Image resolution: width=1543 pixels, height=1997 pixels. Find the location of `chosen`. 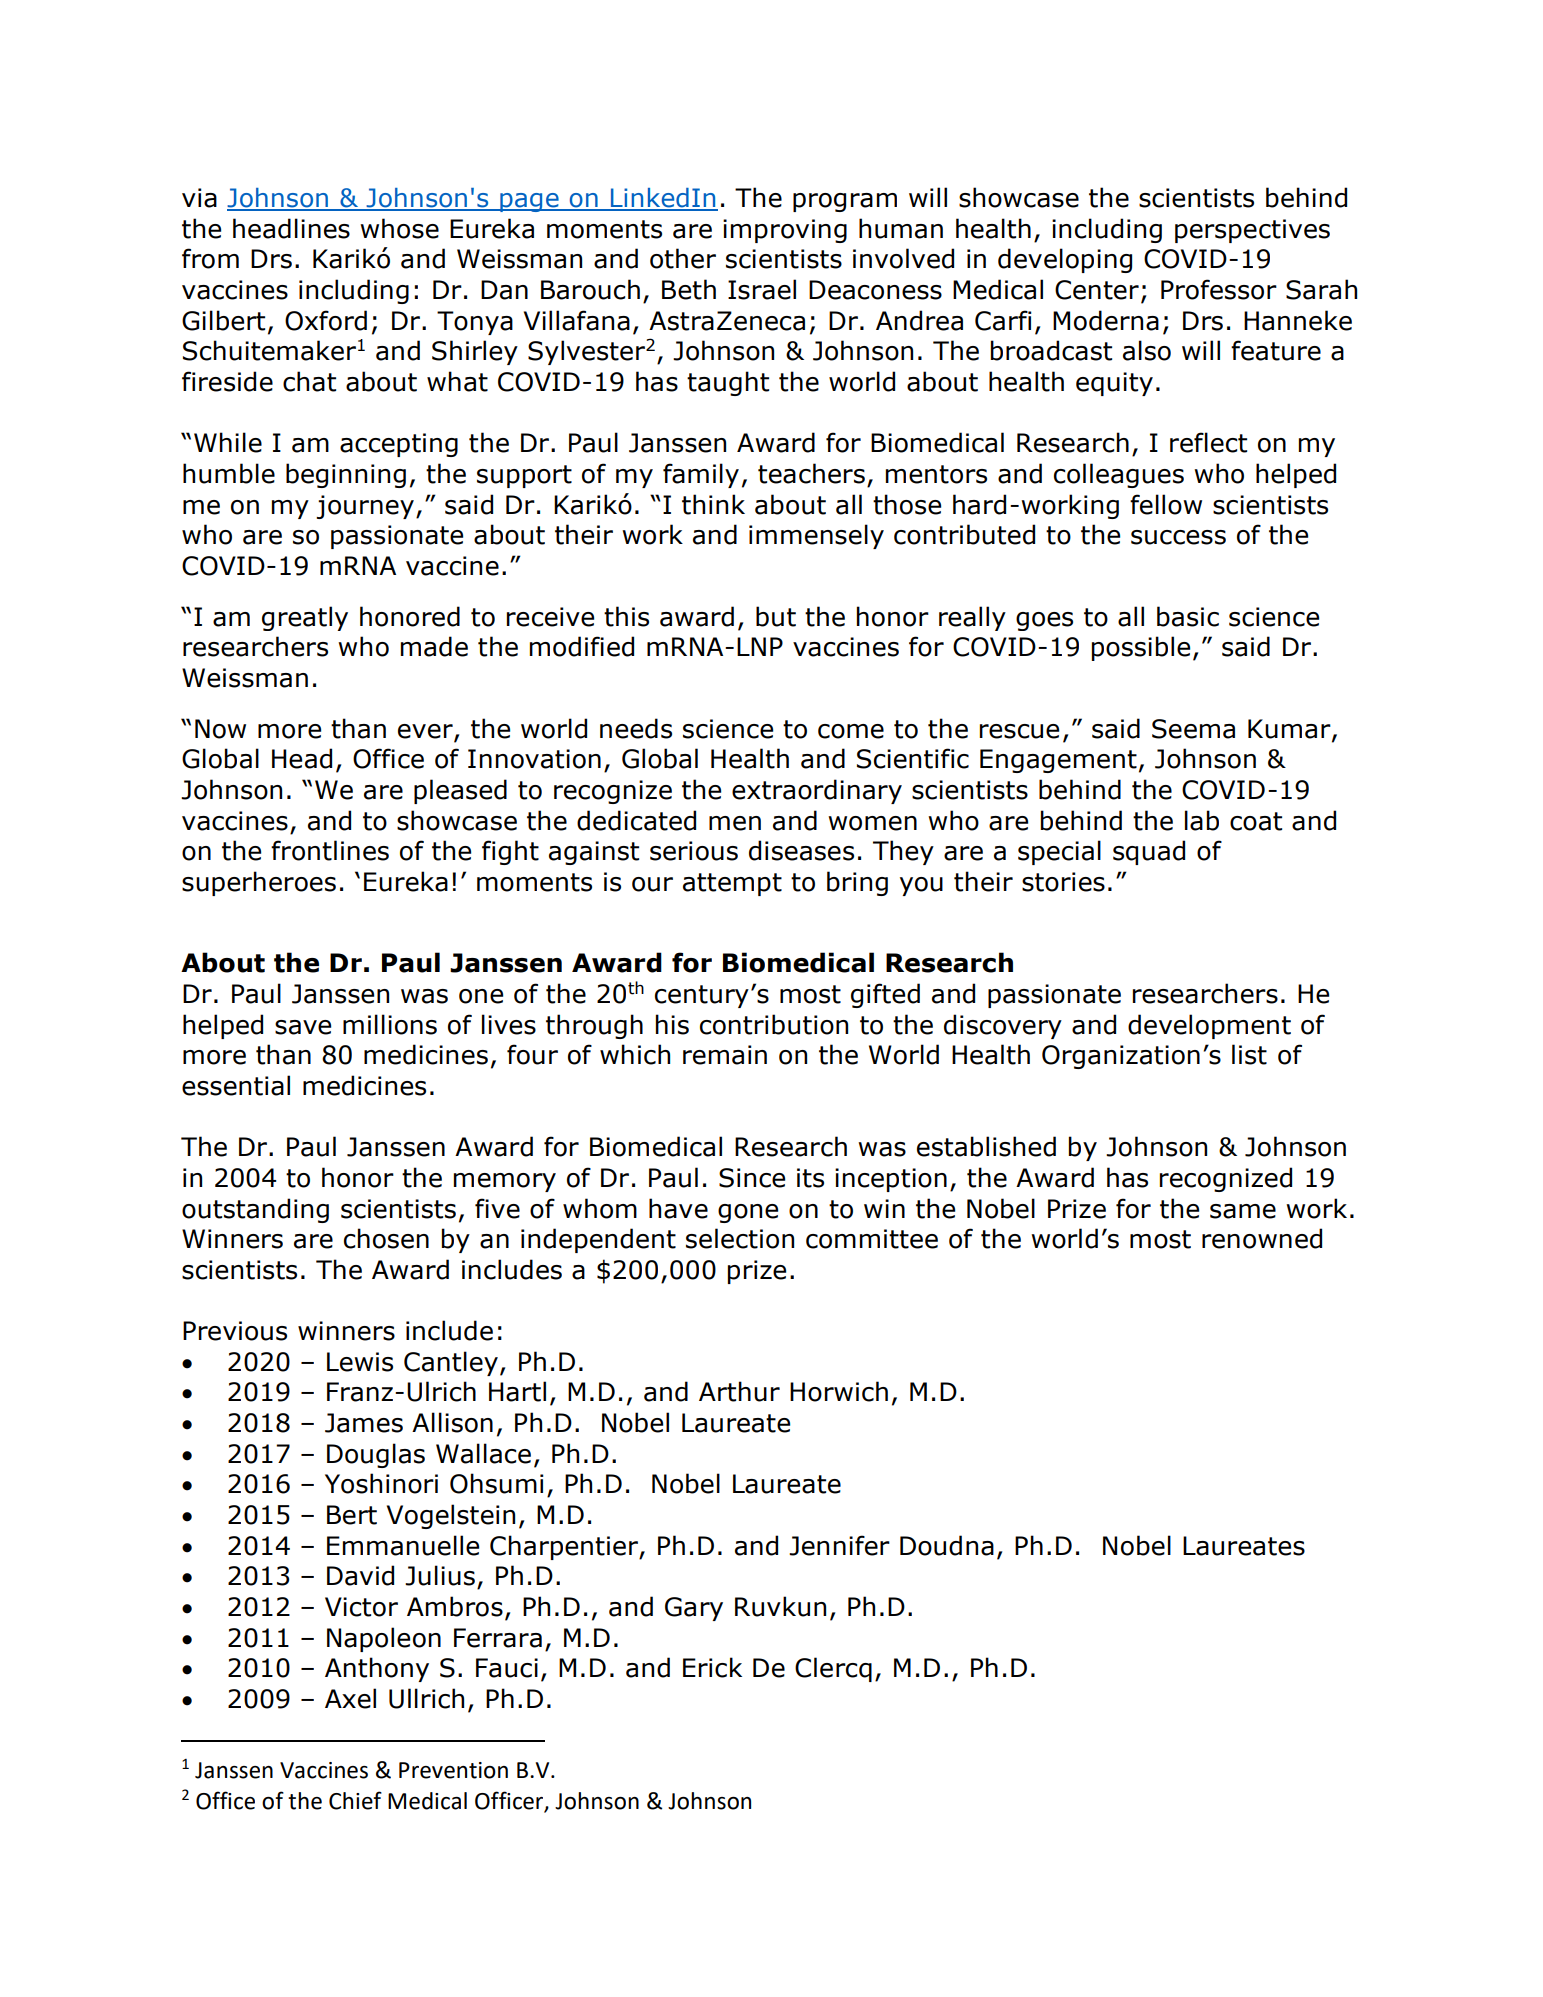

chosen is located at coordinates (386, 1238).
